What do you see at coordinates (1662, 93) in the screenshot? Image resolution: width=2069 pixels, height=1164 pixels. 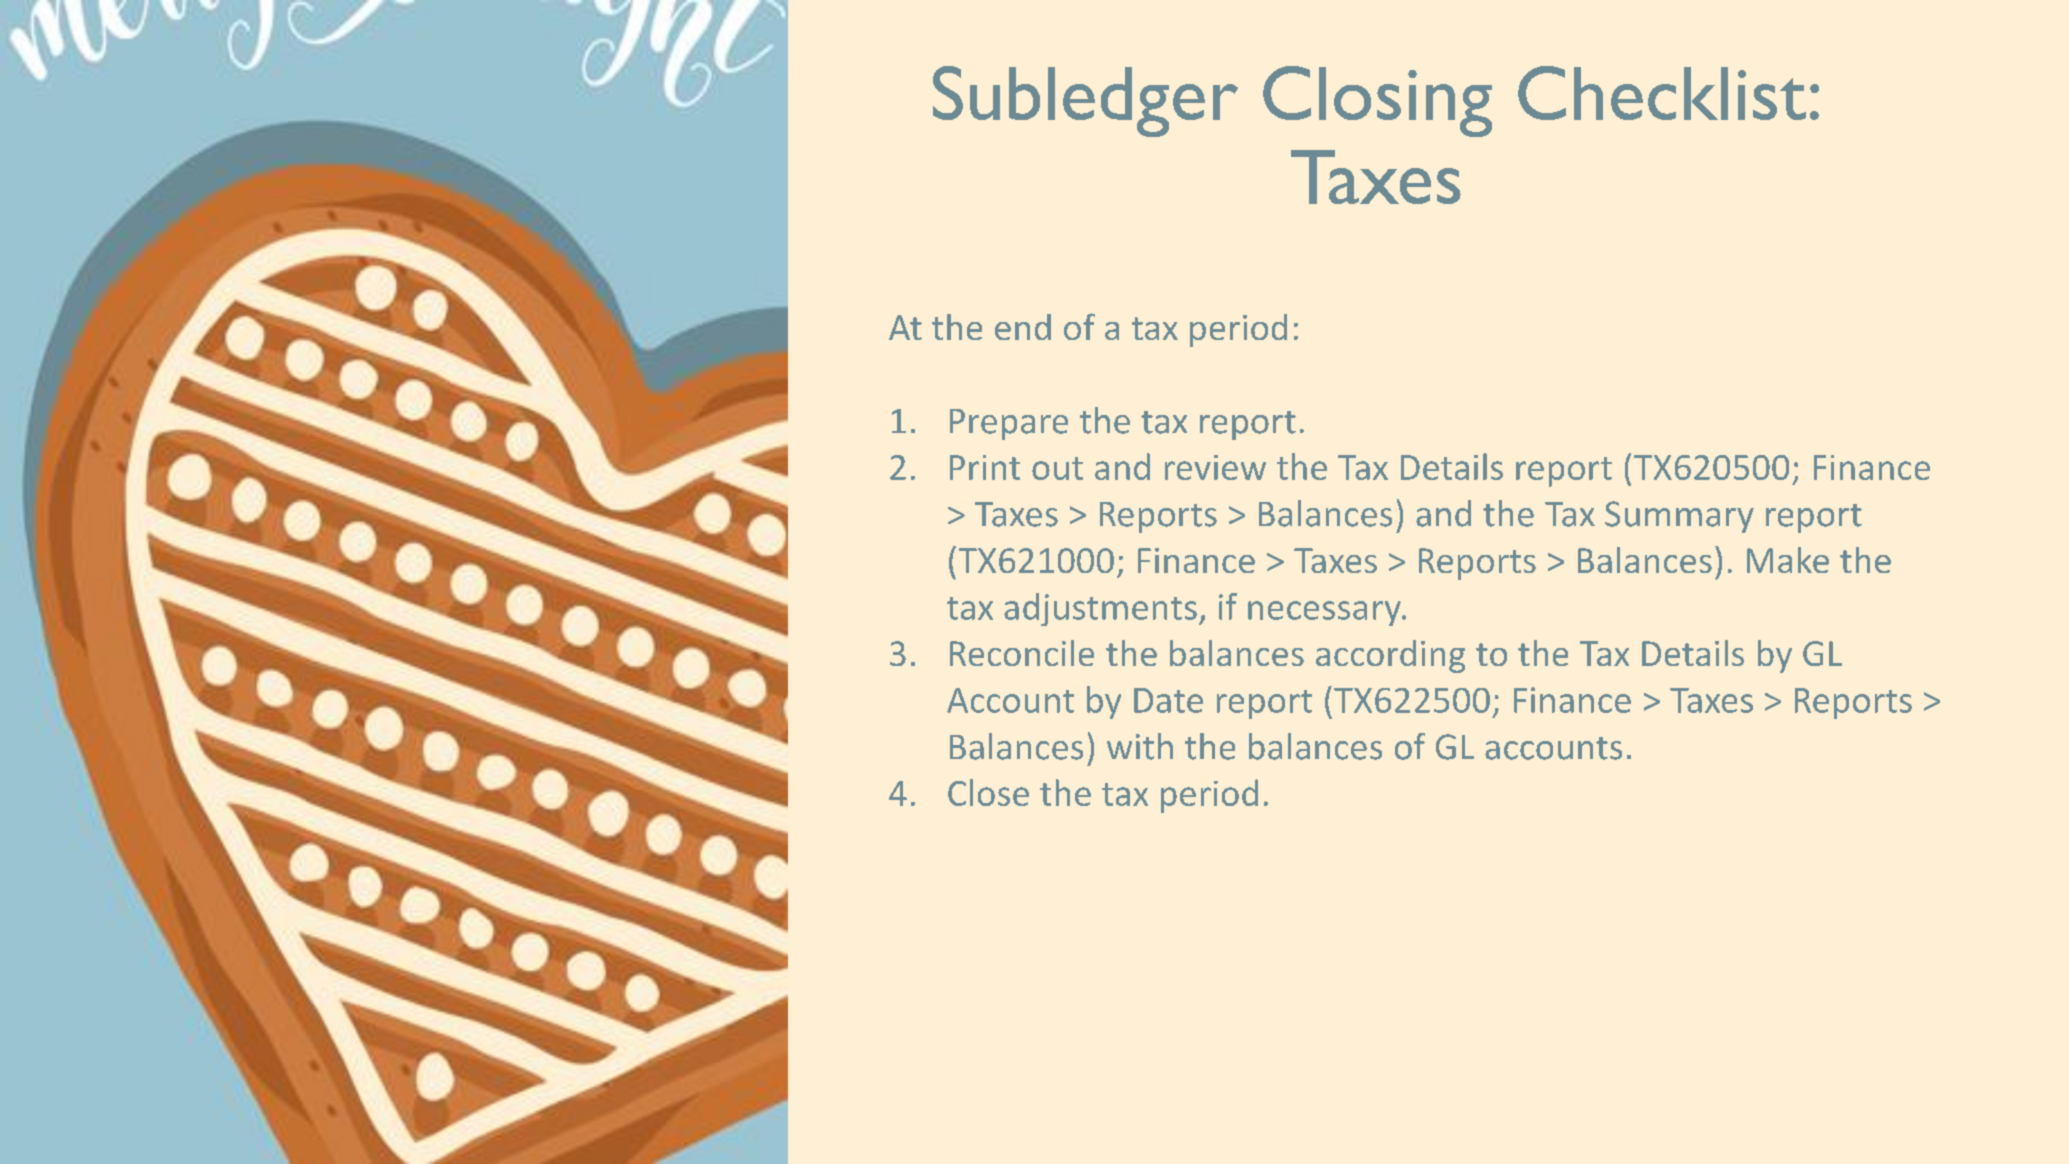 I see `Checklist` at bounding box center [1662, 93].
